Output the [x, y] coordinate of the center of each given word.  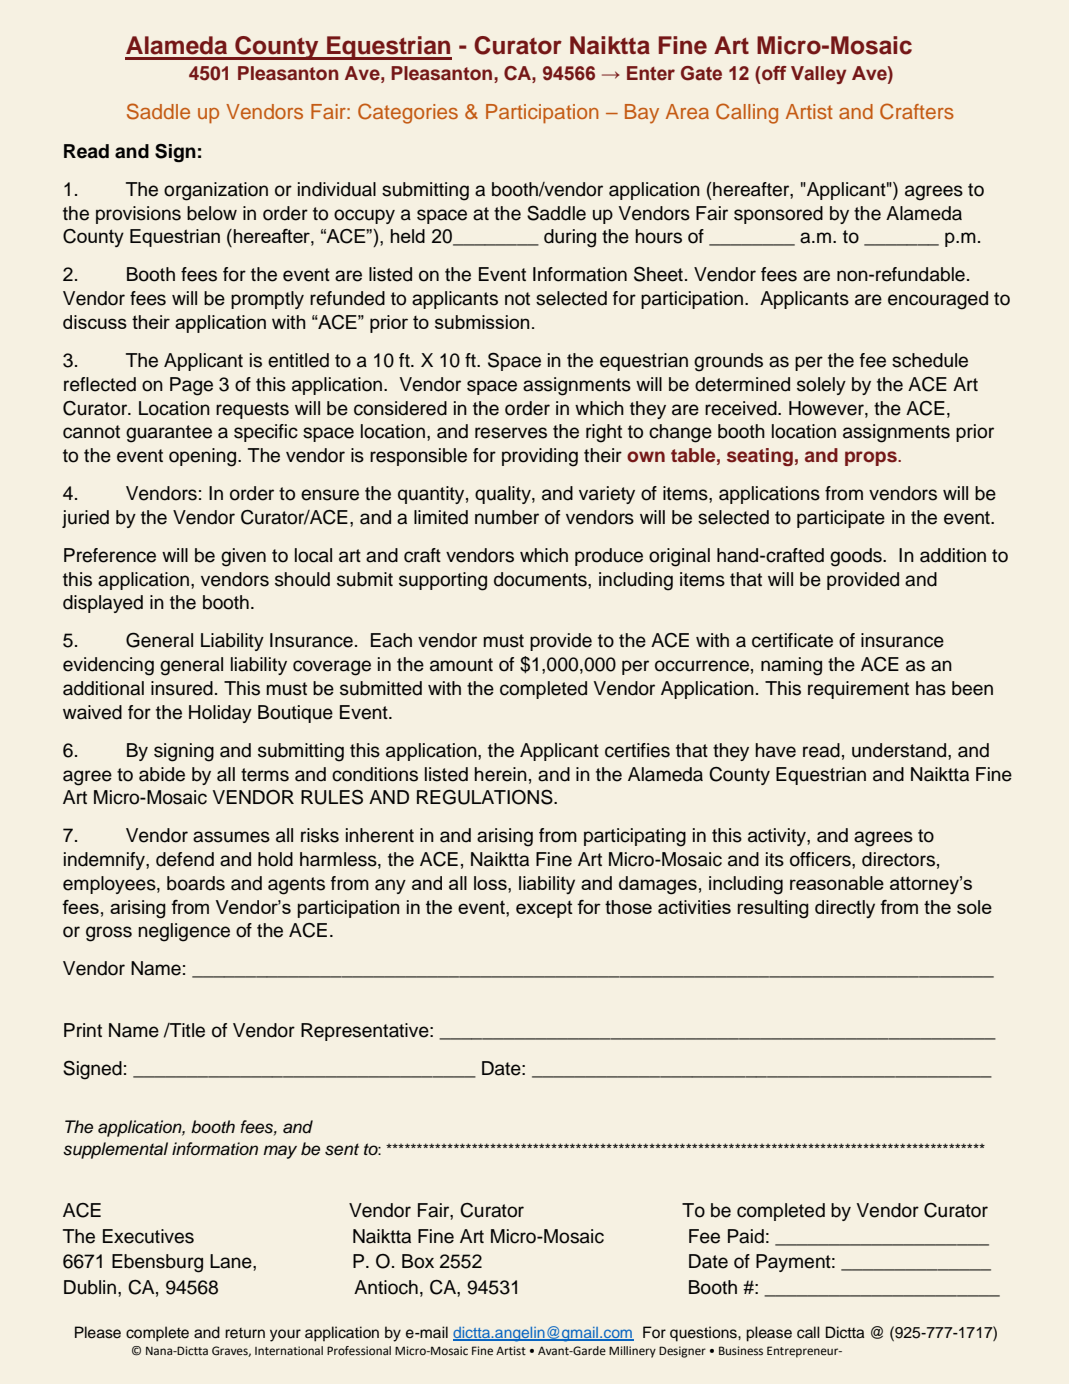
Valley [818, 75]
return [245, 1333]
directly [845, 909]
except [544, 909]
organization [216, 191]
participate [841, 519]
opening [204, 457]
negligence [184, 932]
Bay [642, 114]
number [507, 517]
